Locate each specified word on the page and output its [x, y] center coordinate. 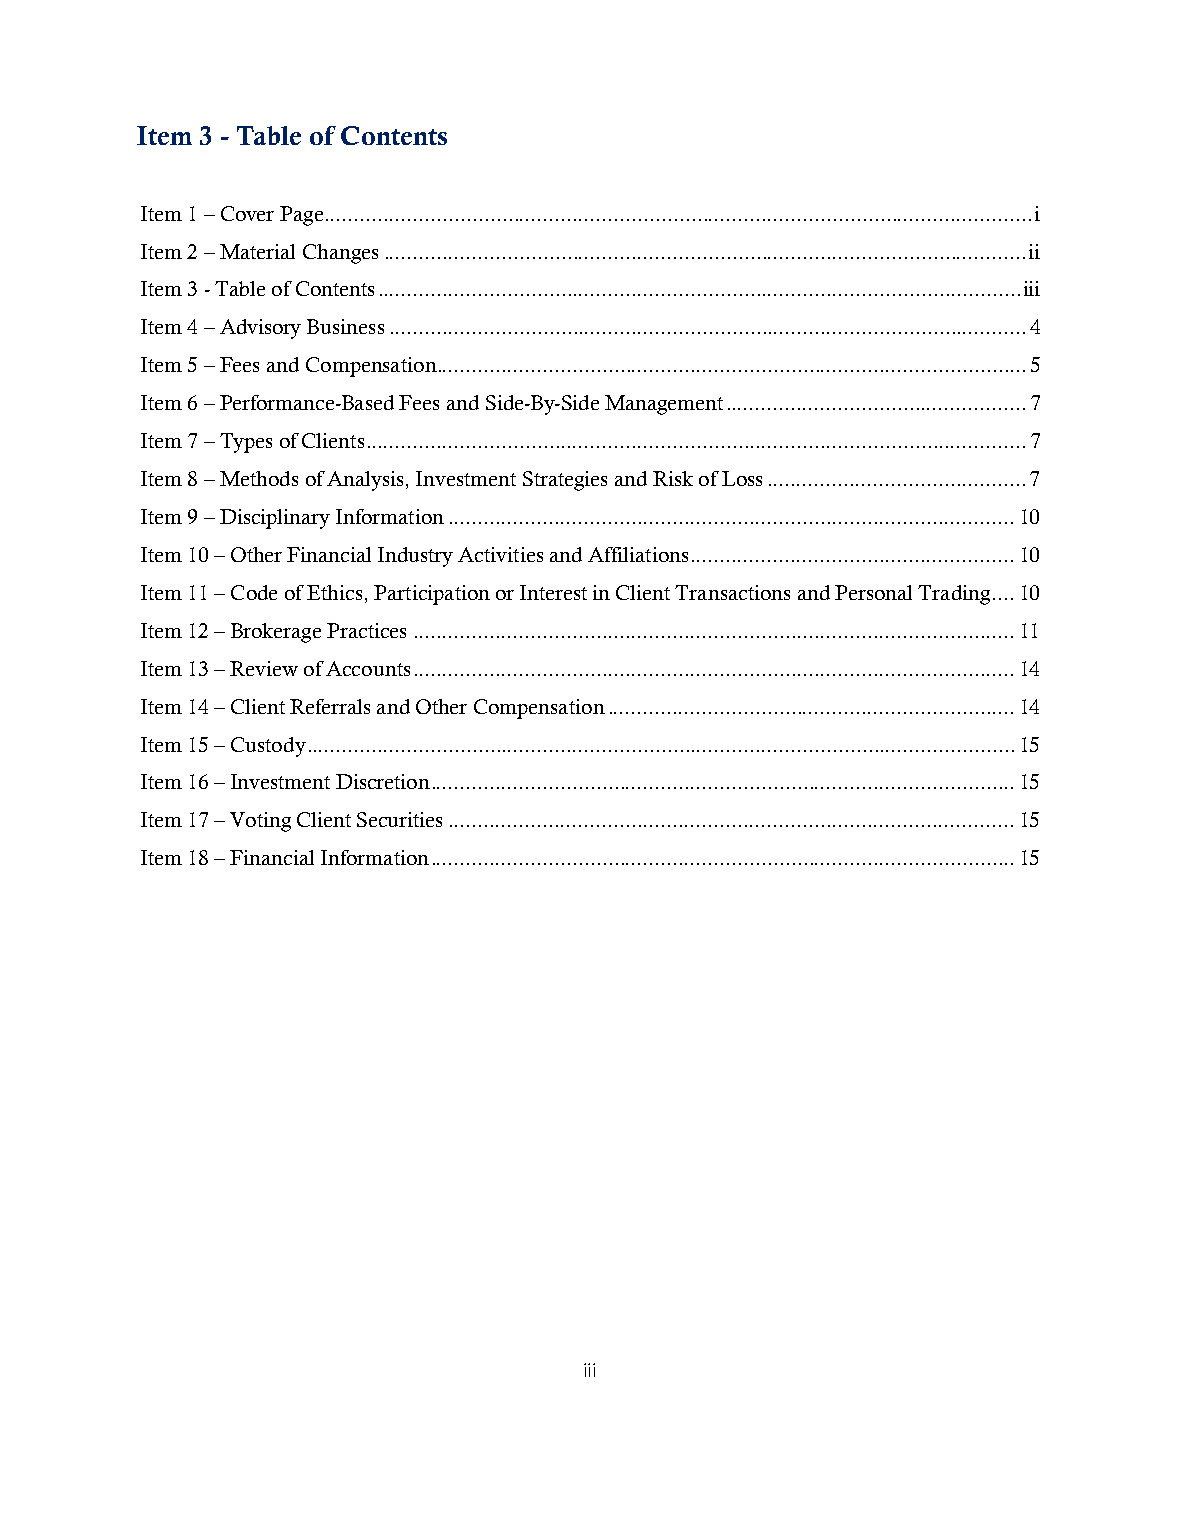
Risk [673, 478]
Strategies [565, 481]
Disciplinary [275, 519]
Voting [260, 822]
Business [345, 326]
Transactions [732, 592]
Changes [340, 254]
